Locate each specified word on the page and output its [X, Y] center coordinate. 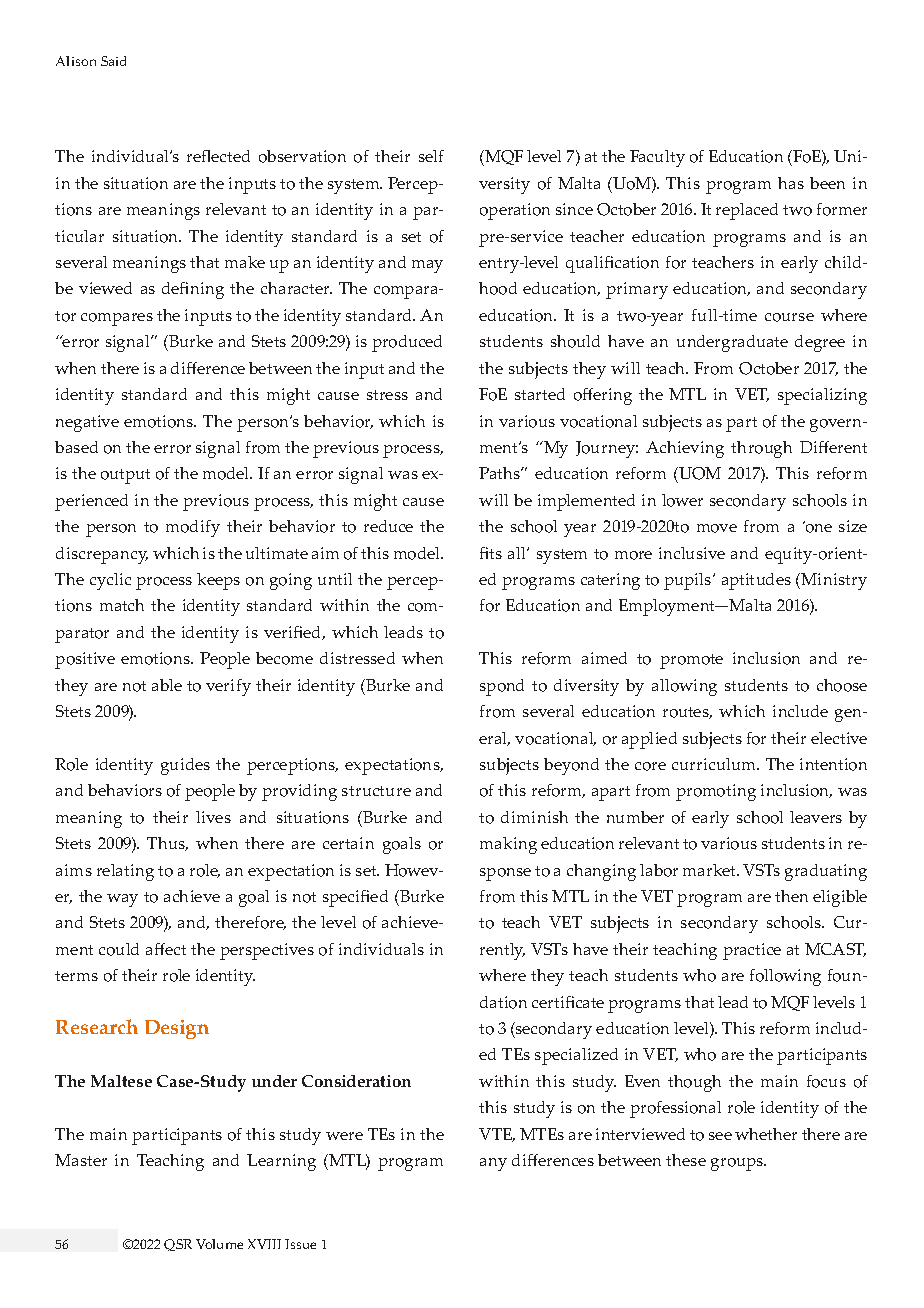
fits [491, 553]
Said [113, 61]
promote [691, 661]
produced [407, 343]
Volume [219, 1244]
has [791, 183]
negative [87, 423]
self [431, 156]
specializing [822, 396]
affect [166, 949]
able [167, 685]
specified [355, 898]
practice [752, 951]
